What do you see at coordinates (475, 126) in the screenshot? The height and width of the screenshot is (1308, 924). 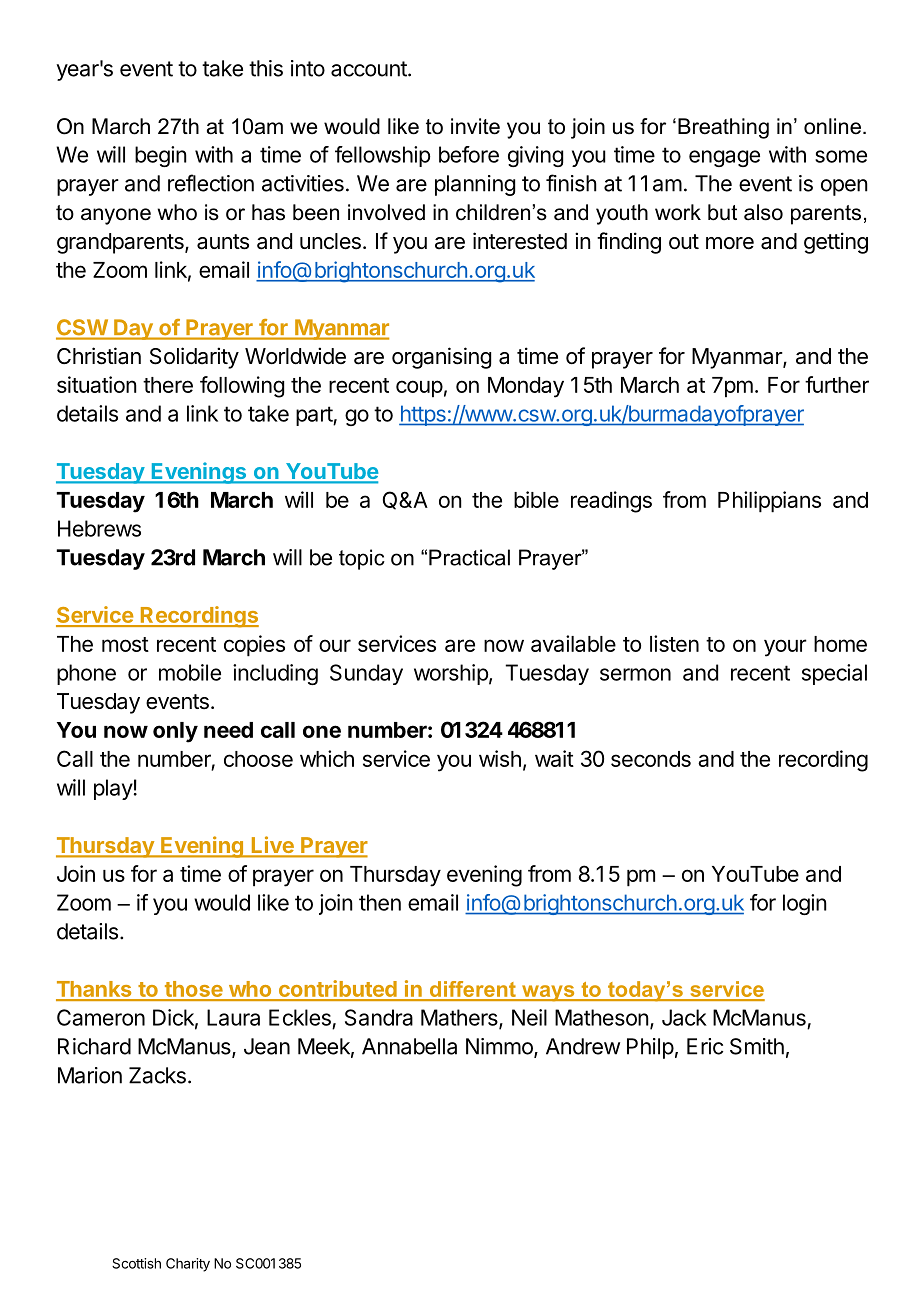 I see `invite` at bounding box center [475, 126].
